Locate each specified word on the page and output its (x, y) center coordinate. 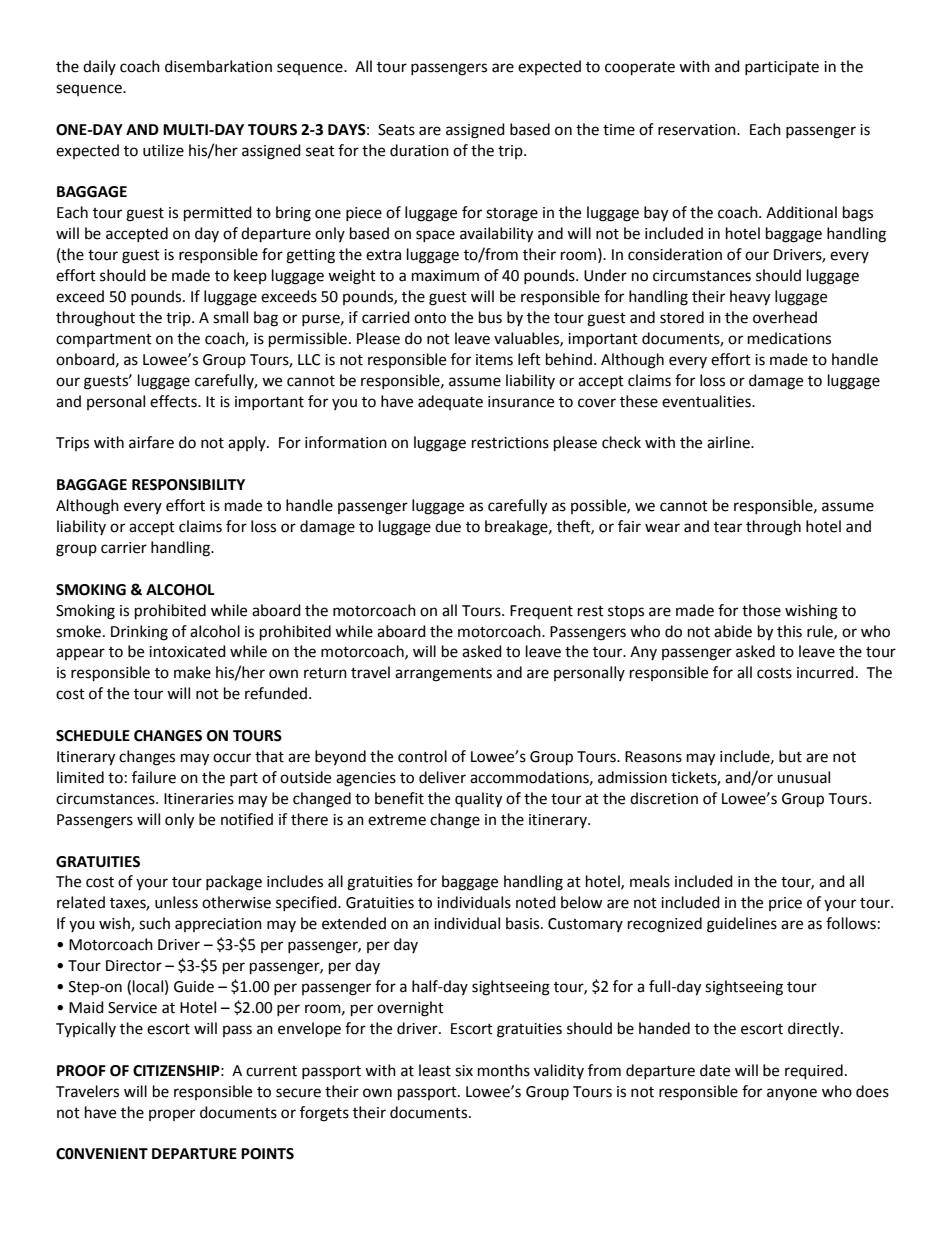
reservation (698, 130)
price (785, 904)
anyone (792, 1094)
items (494, 360)
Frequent (541, 612)
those (761, 610)
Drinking (139, 633)
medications (789, 338)
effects (174, 401)
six (464, 1071)
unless (176, 902)
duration (419, 150)
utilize (163, 150)
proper (172, 1115)
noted (536, 902)
